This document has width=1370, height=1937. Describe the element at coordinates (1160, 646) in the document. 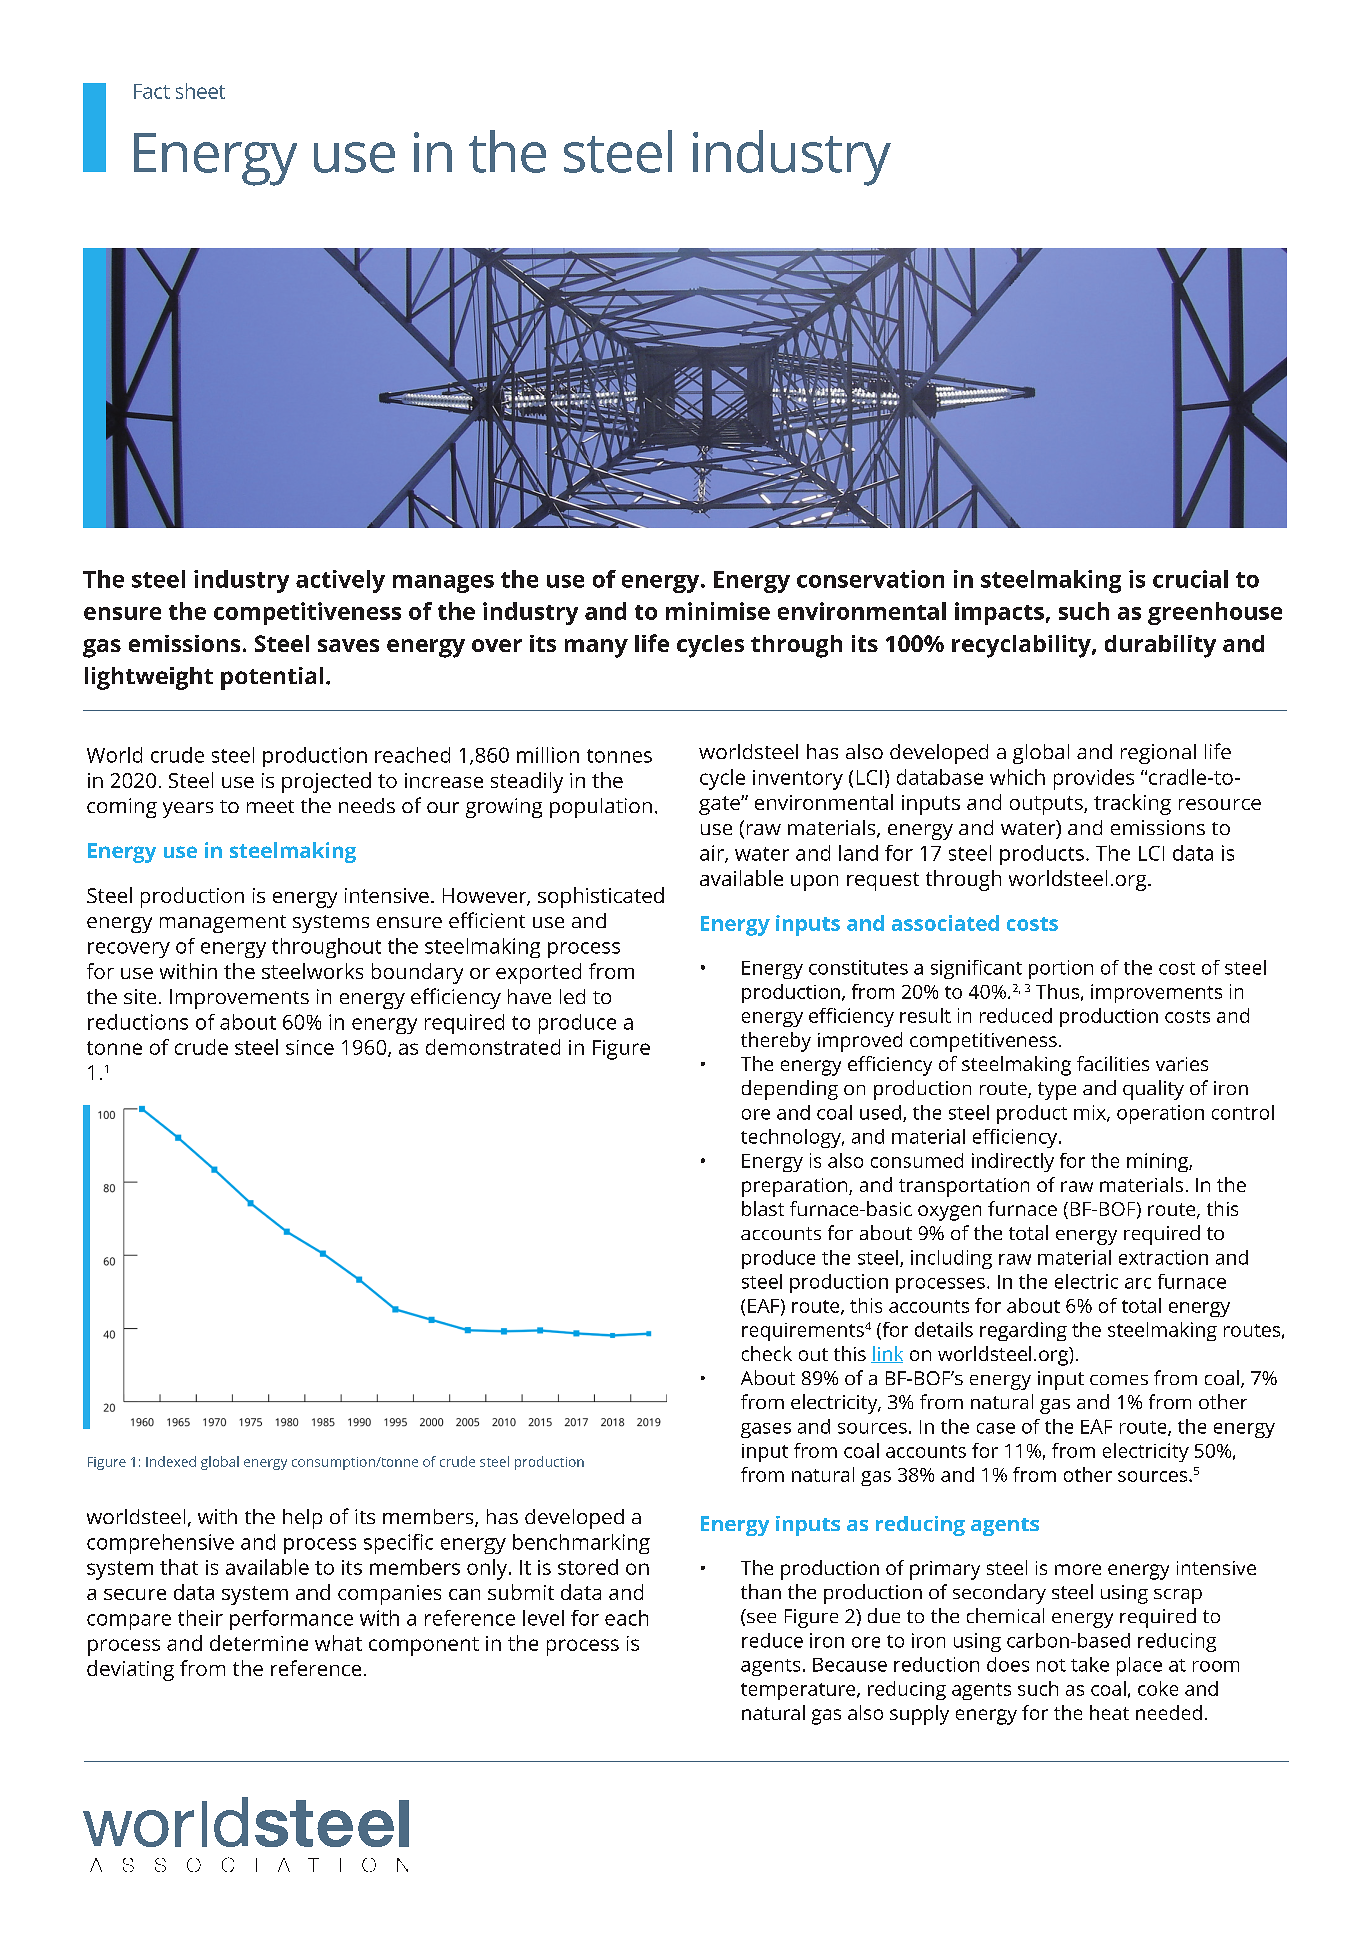

I see `durability` at that location.
